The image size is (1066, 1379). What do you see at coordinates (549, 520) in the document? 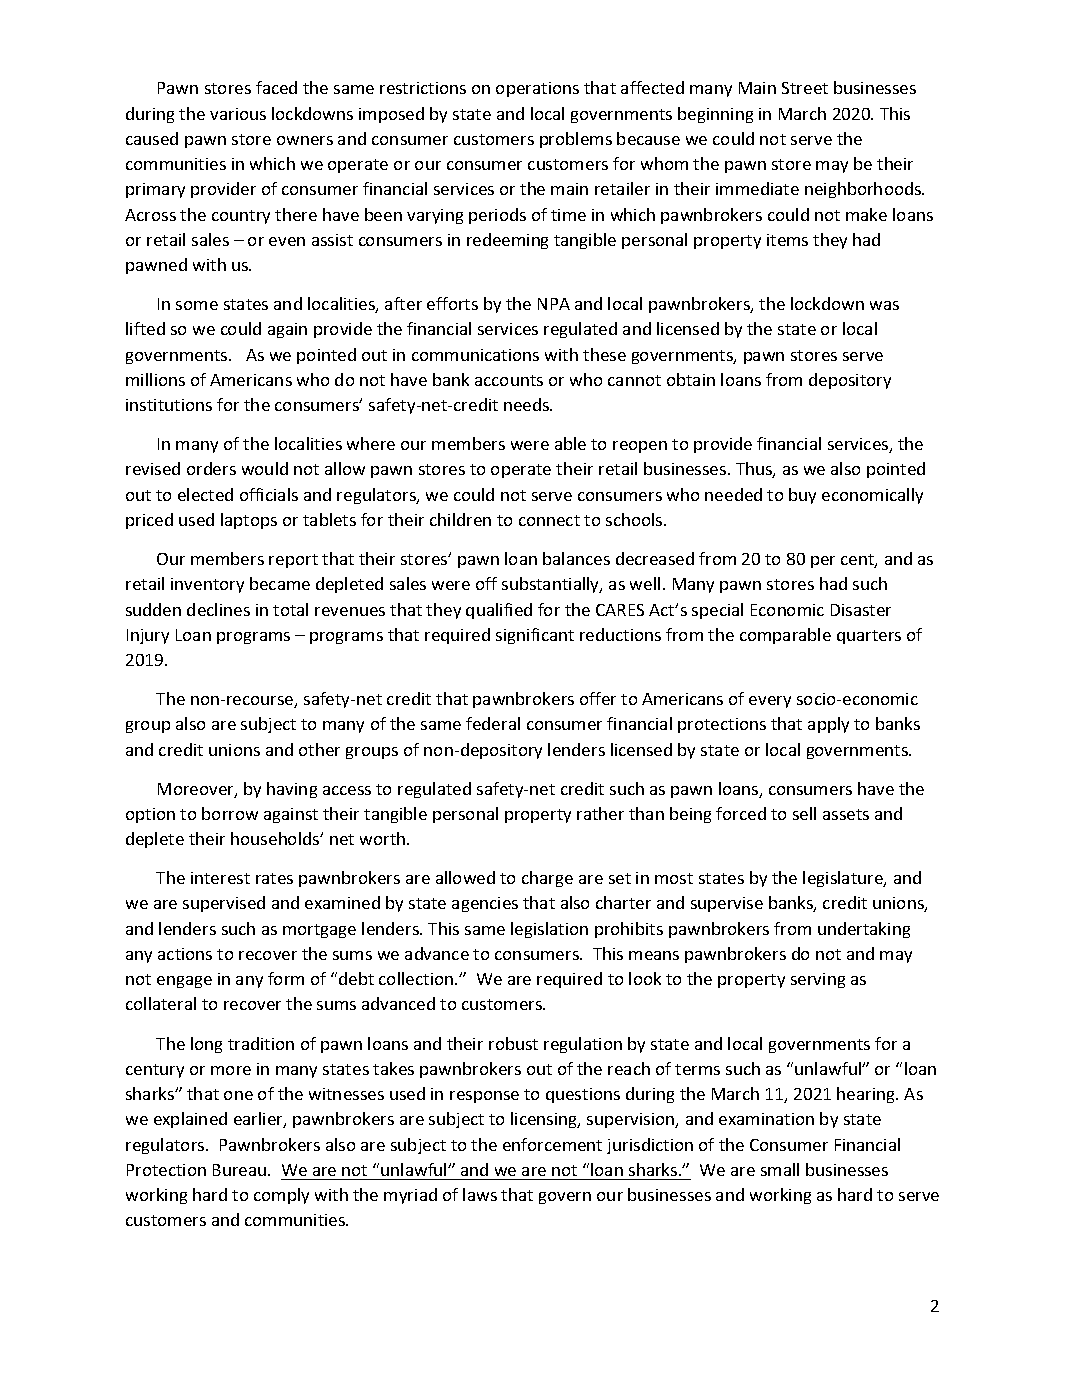
I see `connect` at bounding box center [549, 520].
